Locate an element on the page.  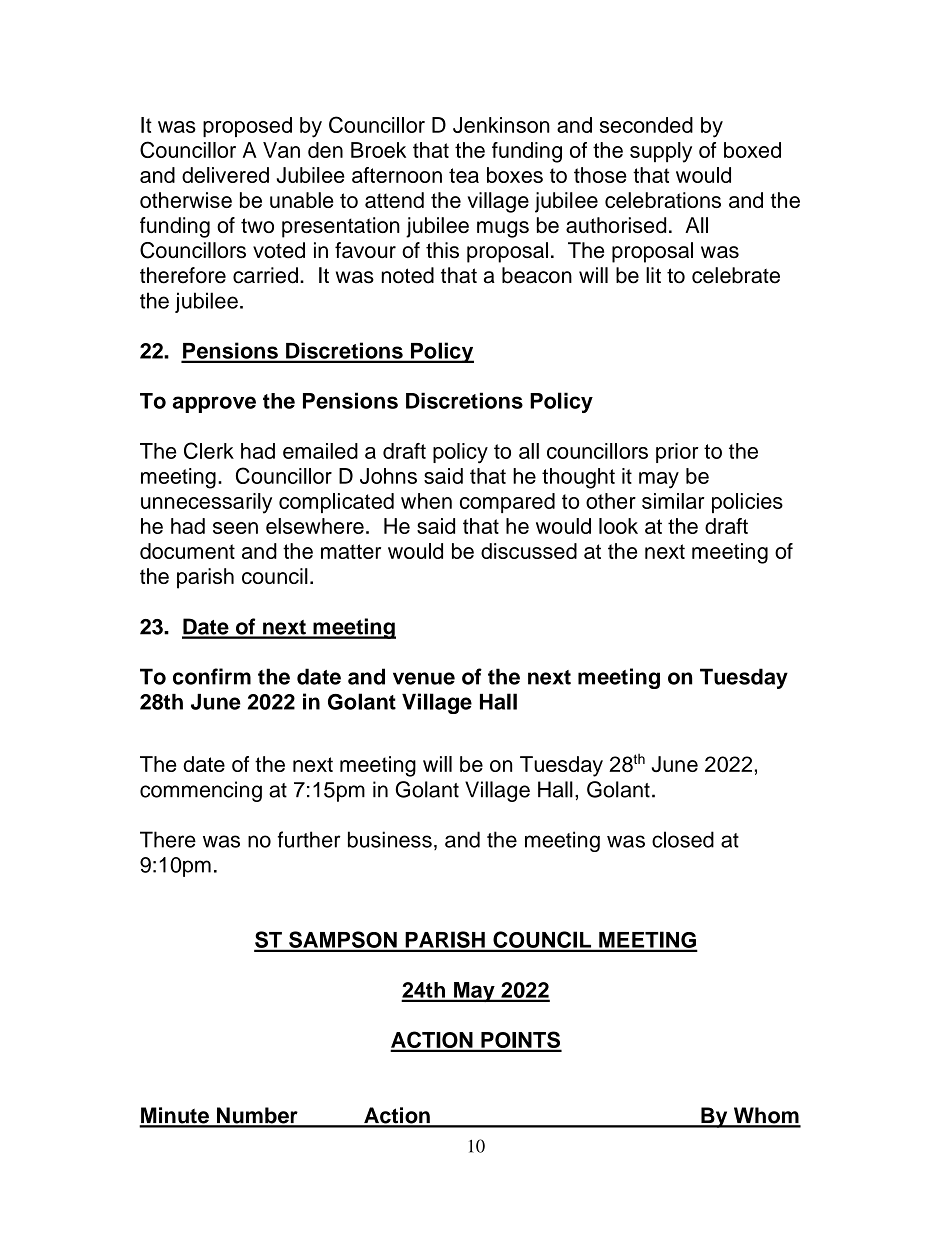
compared is located at coordinates (507, 503).
